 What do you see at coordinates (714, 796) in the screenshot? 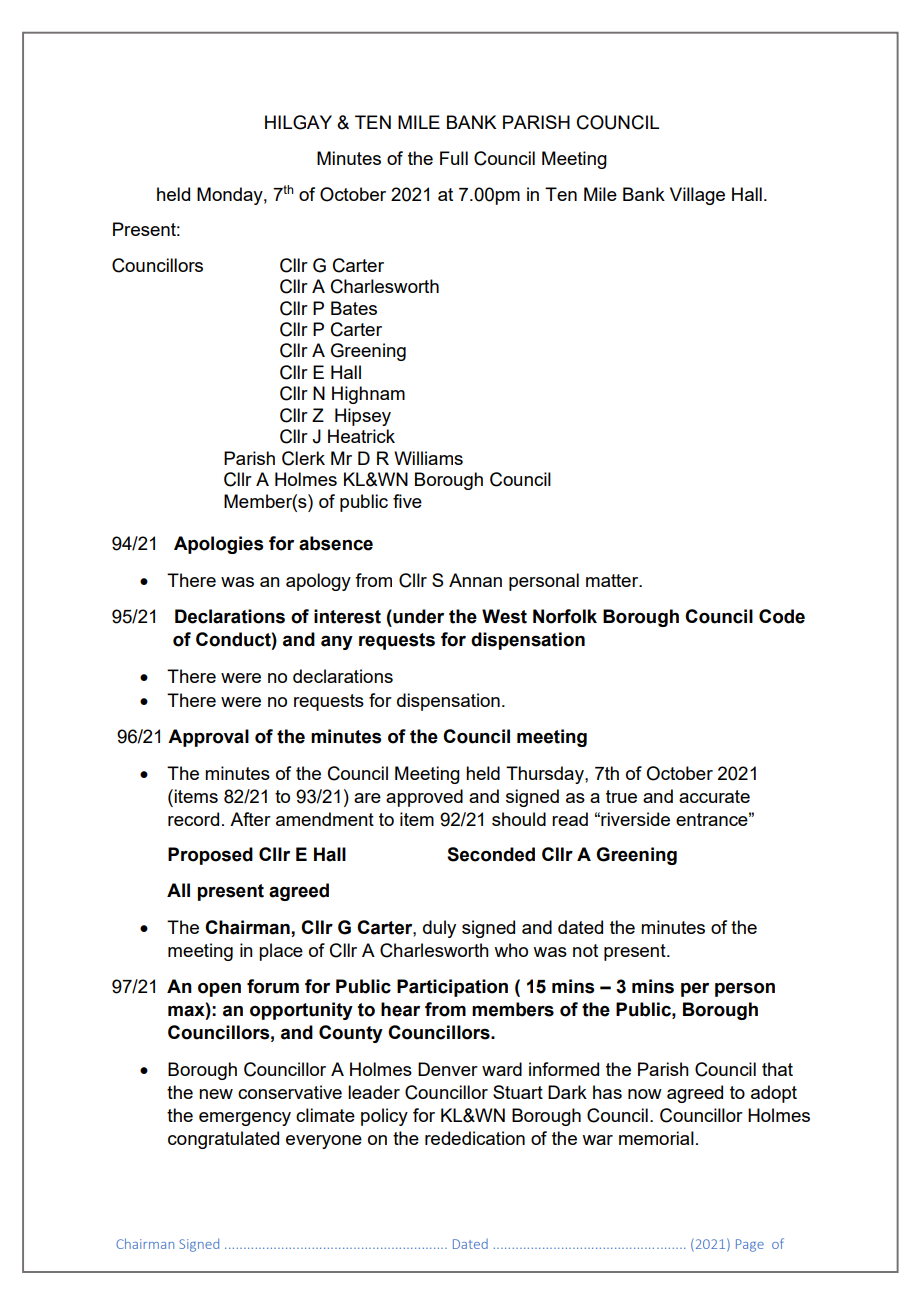
I see `accurate` at bounding box center [714, 796].
